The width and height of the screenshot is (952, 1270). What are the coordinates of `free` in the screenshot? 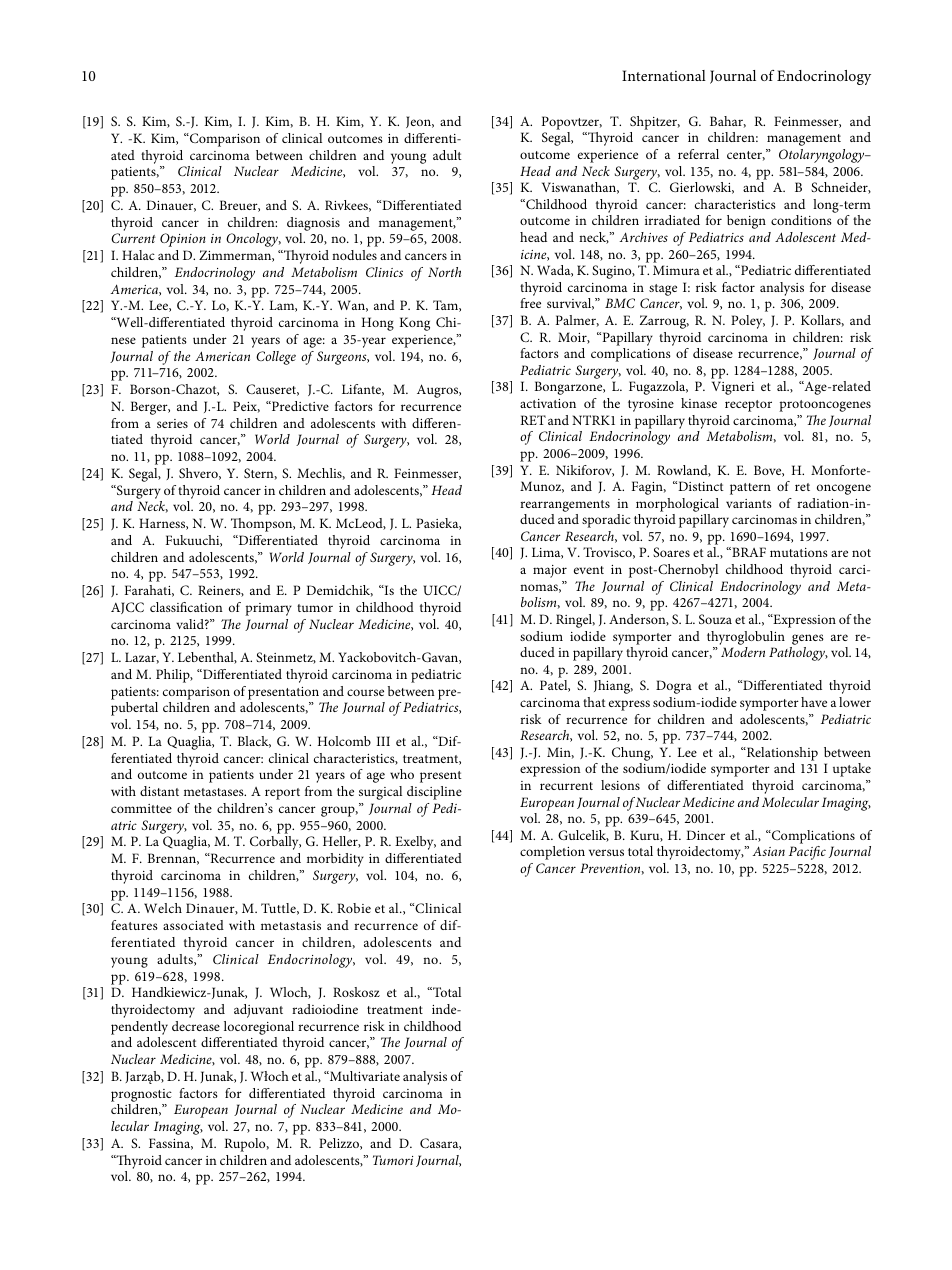 It's located at (530, 303).
